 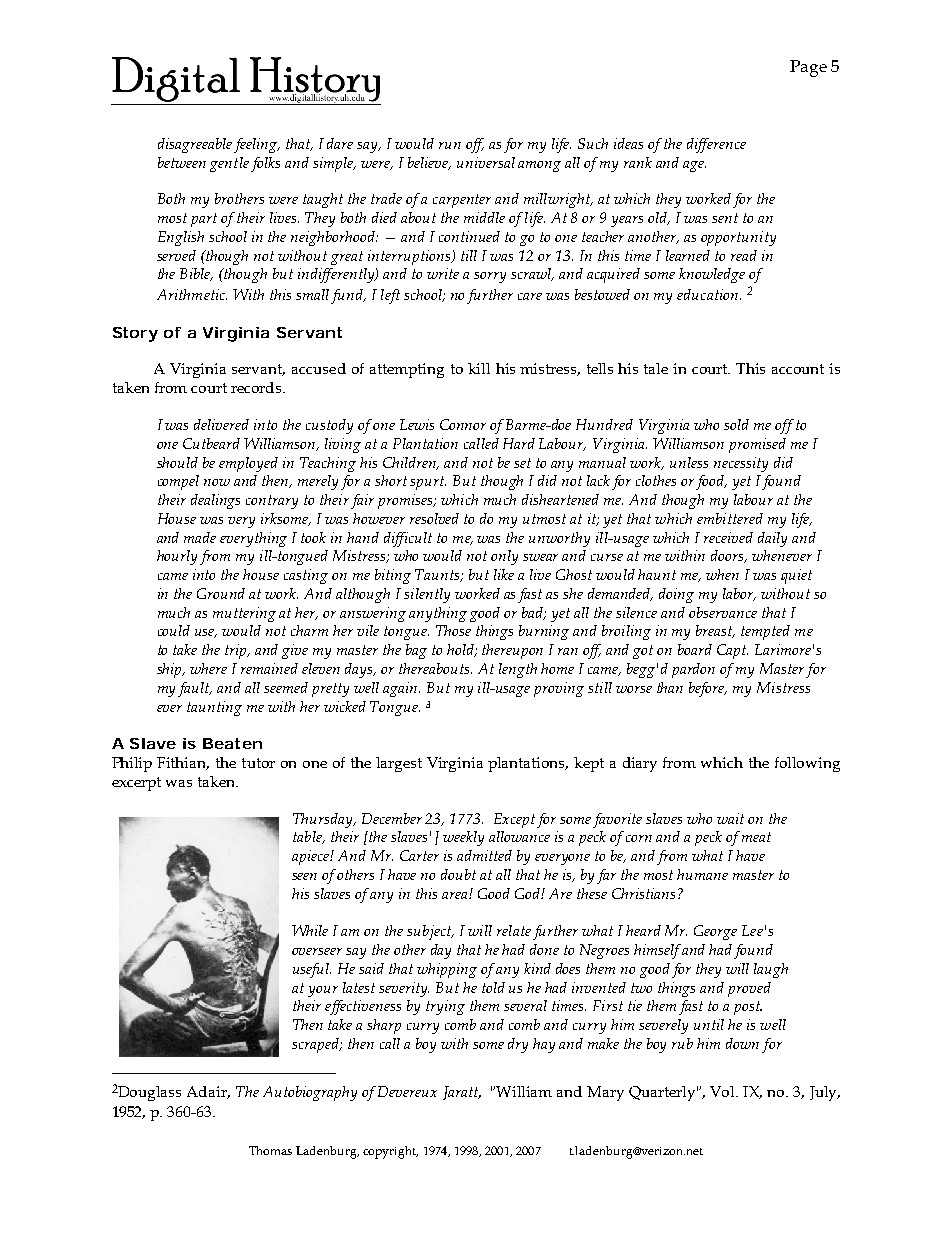 I want to click on account, so click(x=798, y=369).
